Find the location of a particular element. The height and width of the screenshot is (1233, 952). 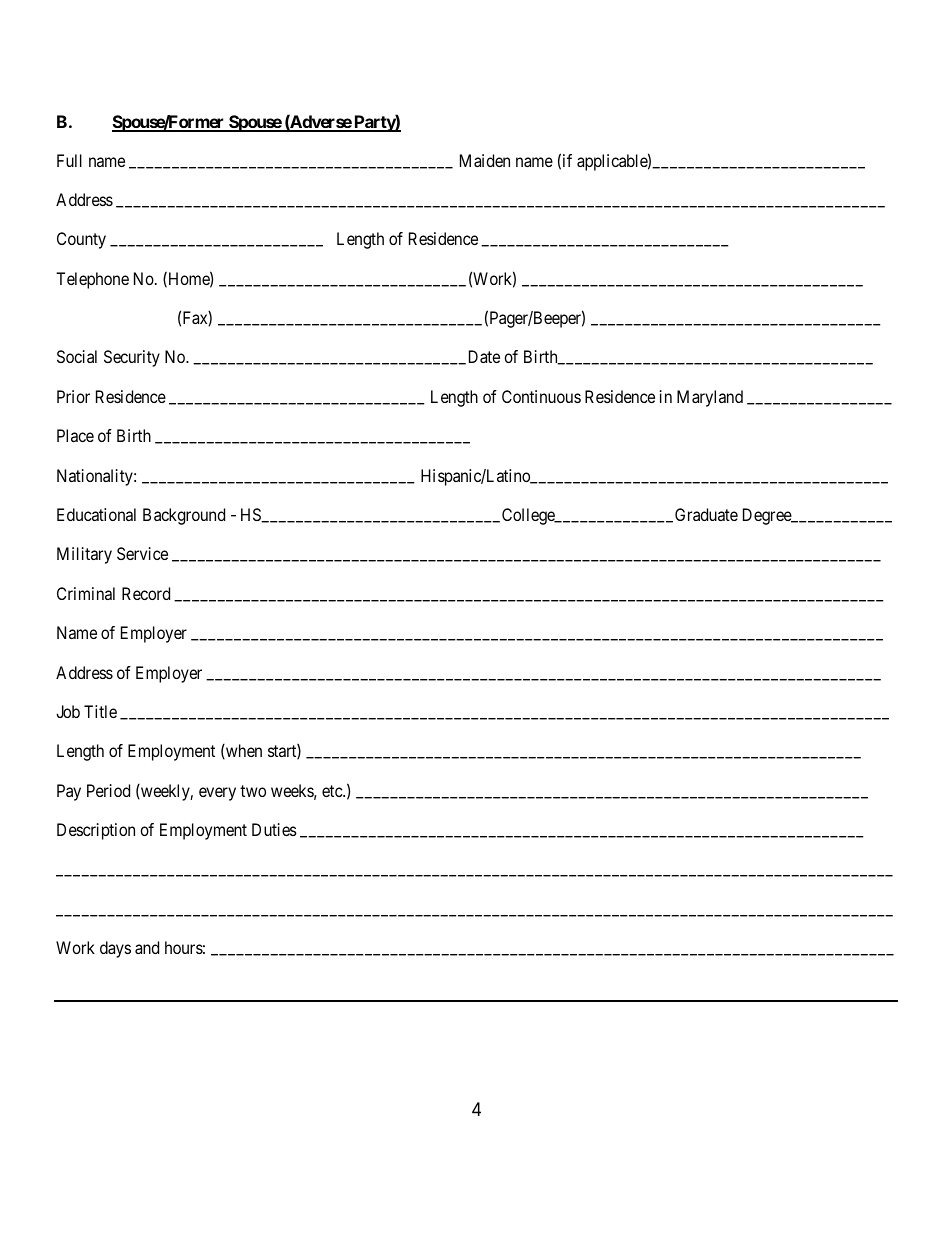

etc is located at coordinates (333, 791).
